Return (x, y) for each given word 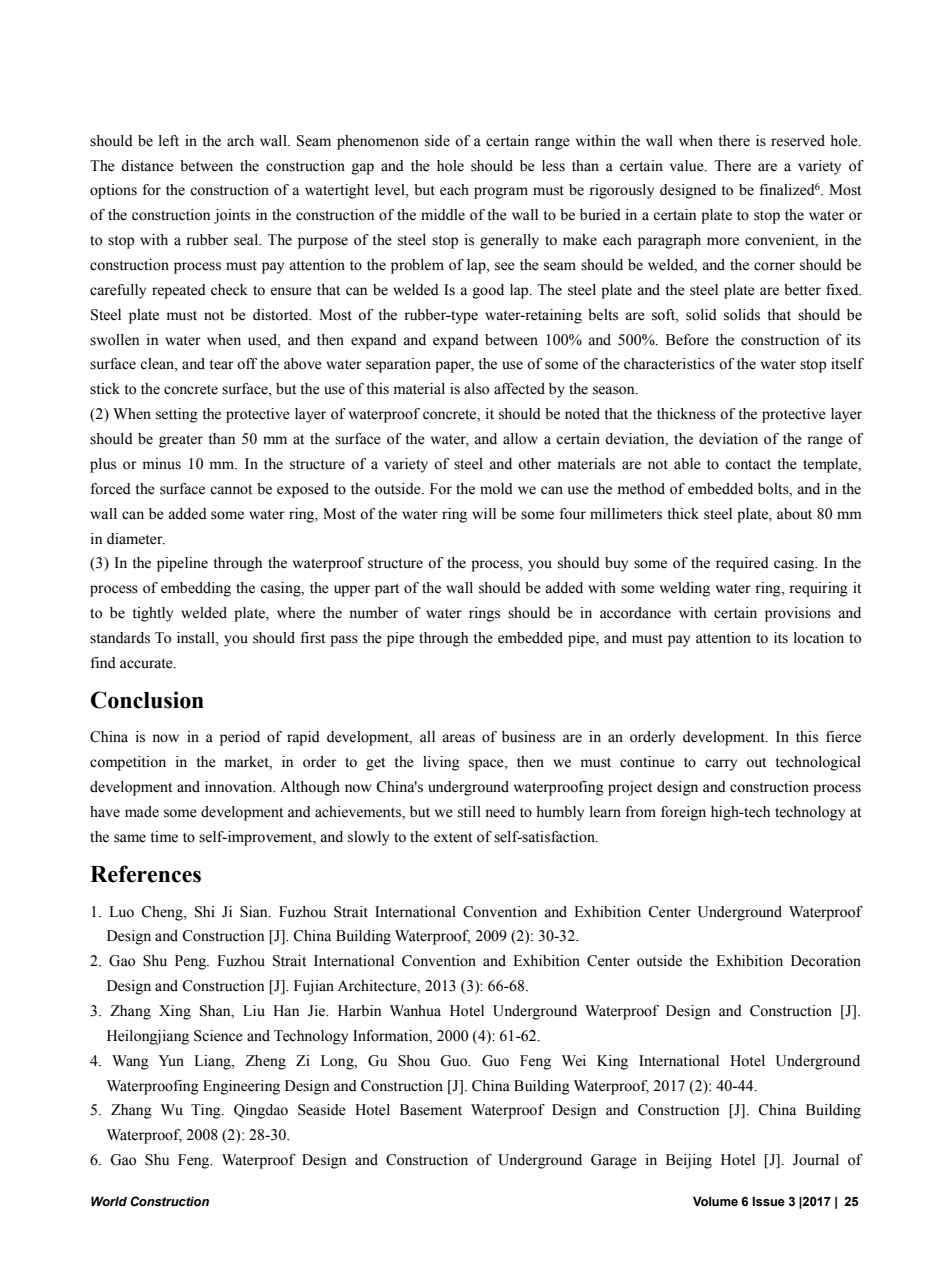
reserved (798, 141)
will (484, 513)
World (109, 1201)
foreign (683, 813)
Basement (431, 1110)
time (164, 837)
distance (147, 166)
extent (453, 837)
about (794, 514)
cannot (231, 489)
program (501, 193)
